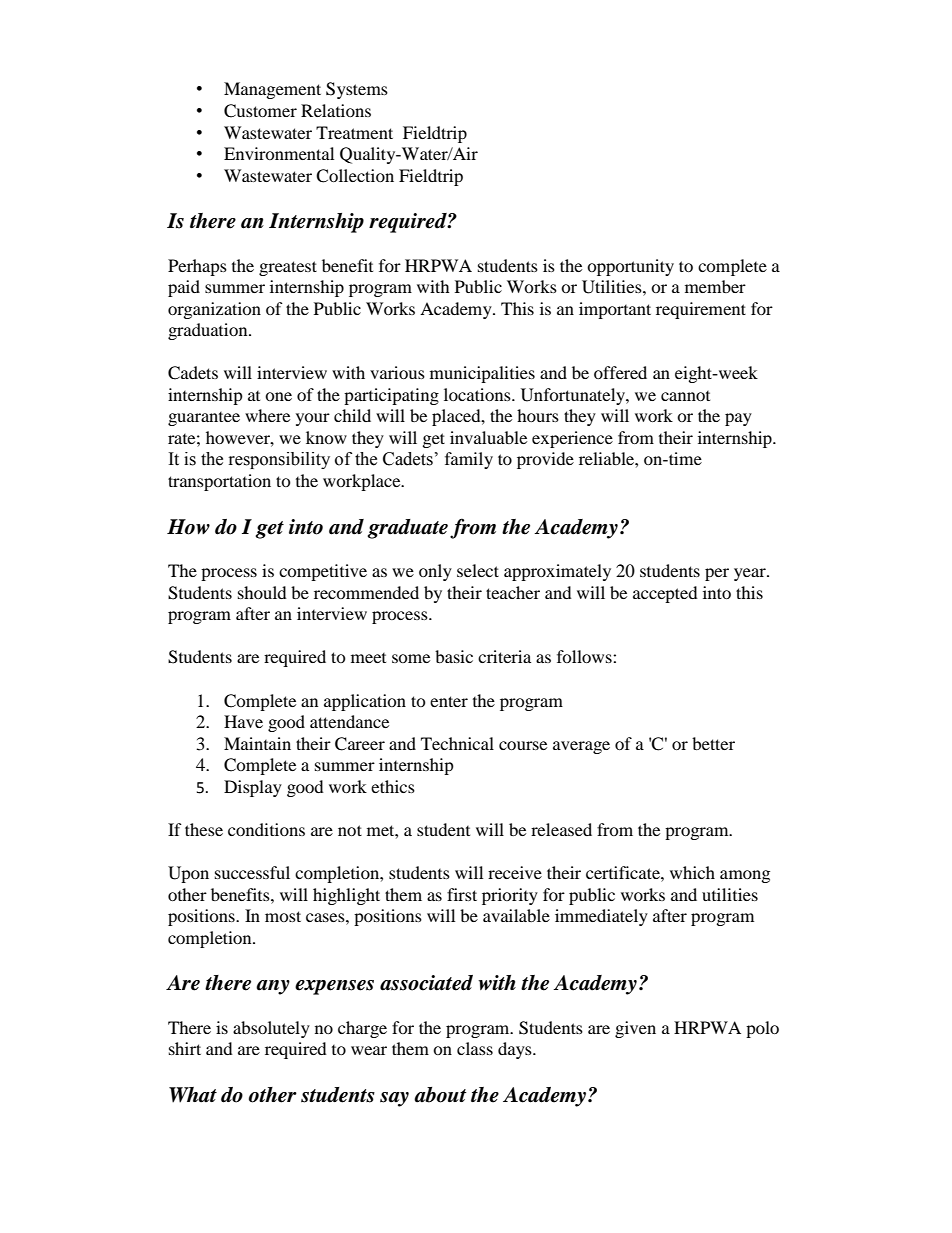 Image resolution: width=952 pixels, height=1233 pixels. I want to click on Maintain, so click(257, 743).
